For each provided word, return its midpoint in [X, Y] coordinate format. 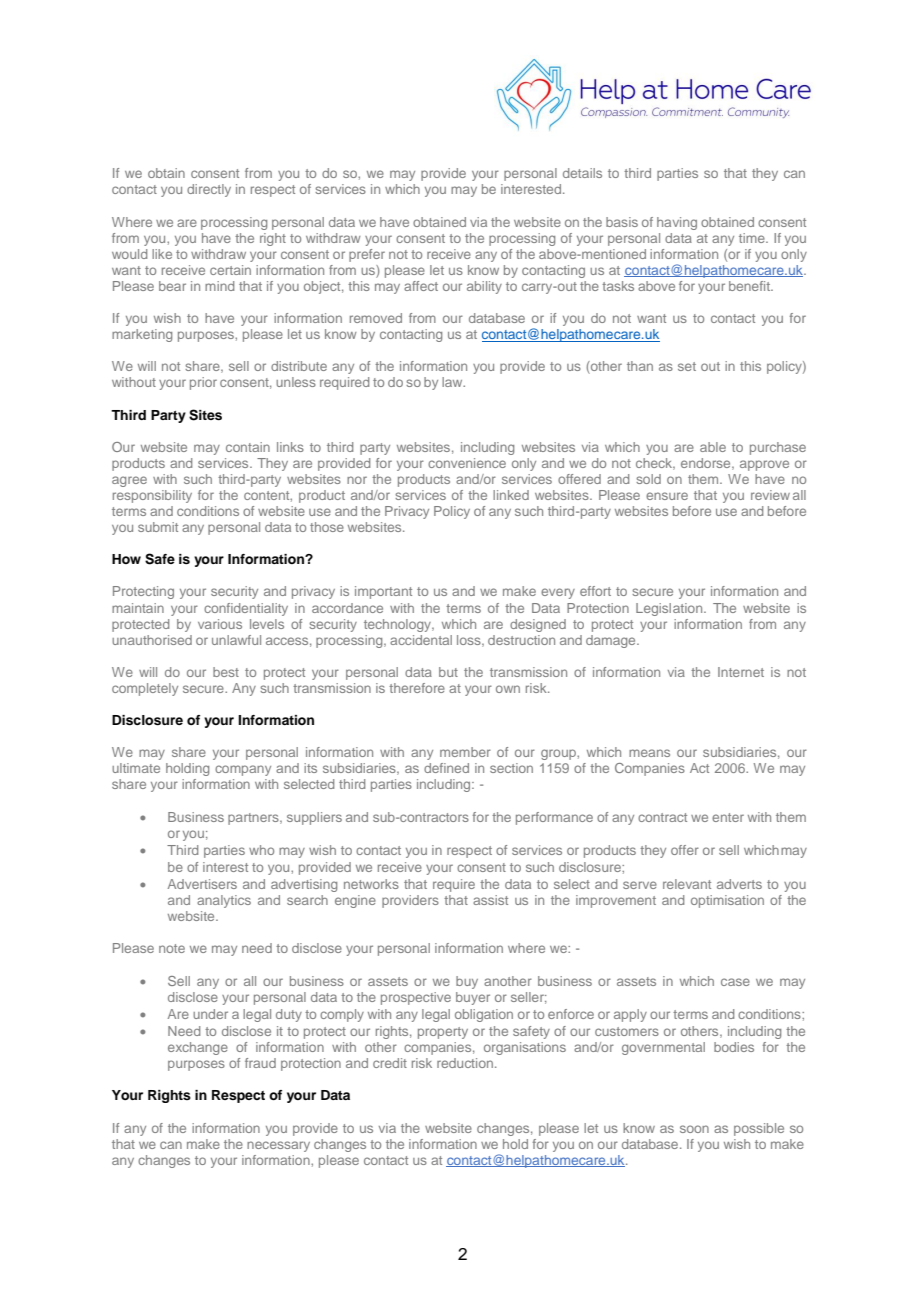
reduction [465, 1063]
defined [446, 768]
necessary [278, 1146]
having [677, 223]
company [243, 770]
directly [209, 190]
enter [728, 817]
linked [511, 495]
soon [694, 1129]
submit [158, 527]
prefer [367, 255]
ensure [667, 496]
